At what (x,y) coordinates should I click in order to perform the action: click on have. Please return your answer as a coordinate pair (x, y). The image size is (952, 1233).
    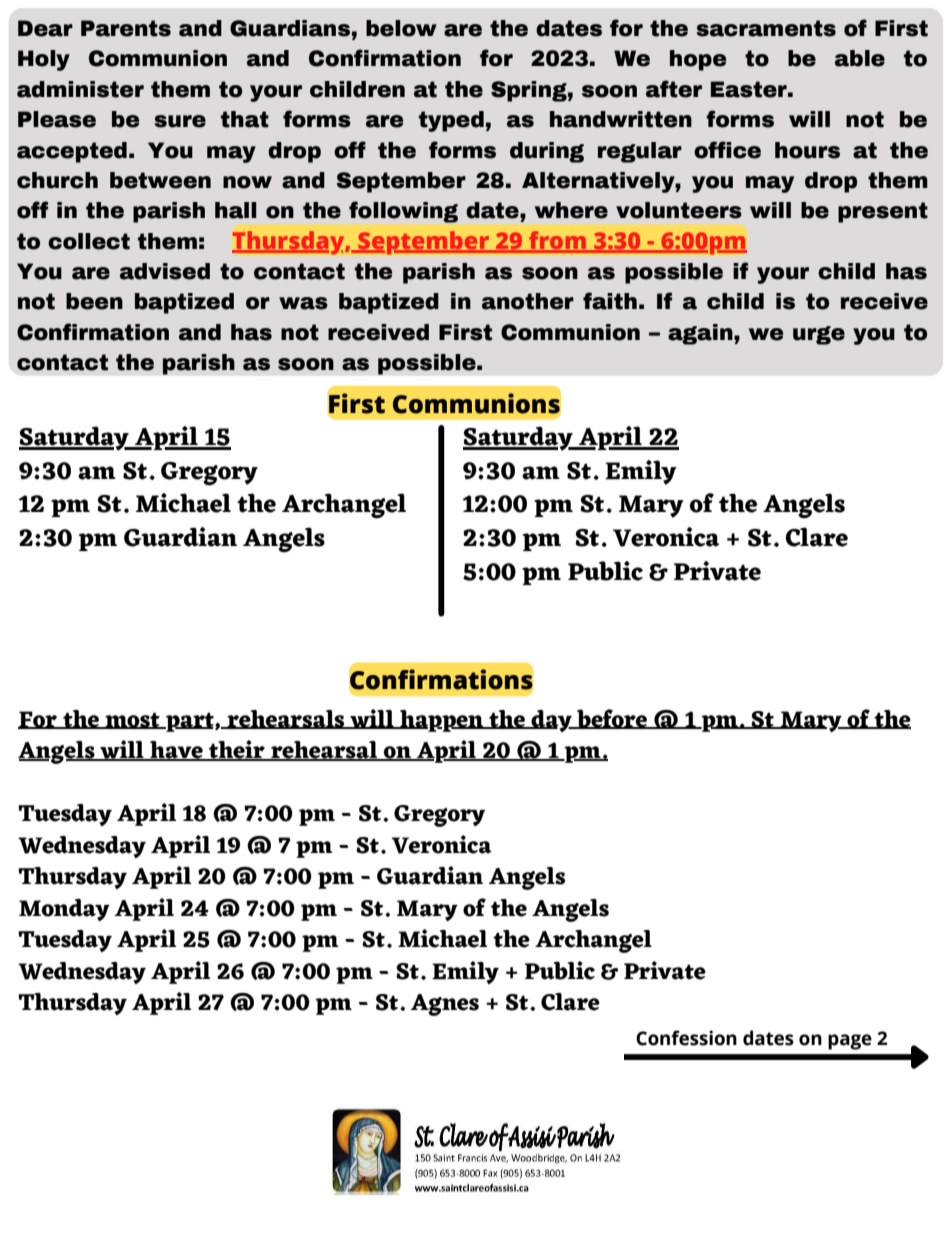
    Looking at the image, I should click on (176, 751).
